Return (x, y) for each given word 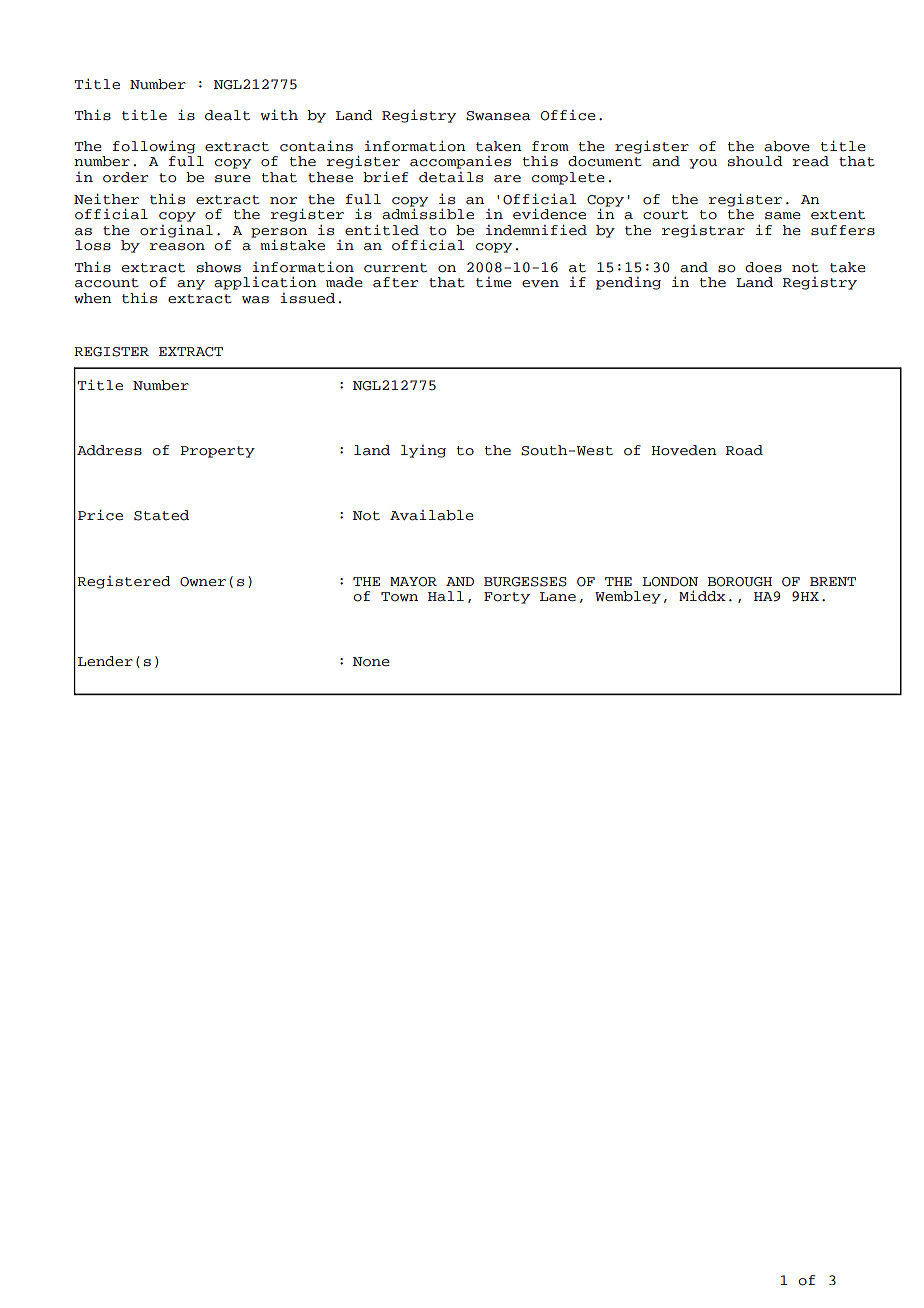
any (191, 285)
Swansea (498, 116)
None (371, 662)
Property (218, 452)
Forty (507, 598)
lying (423, 451)
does (763, 267)
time (494, 282)
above (787, 146)
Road (744, 450)
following (154, 147)
